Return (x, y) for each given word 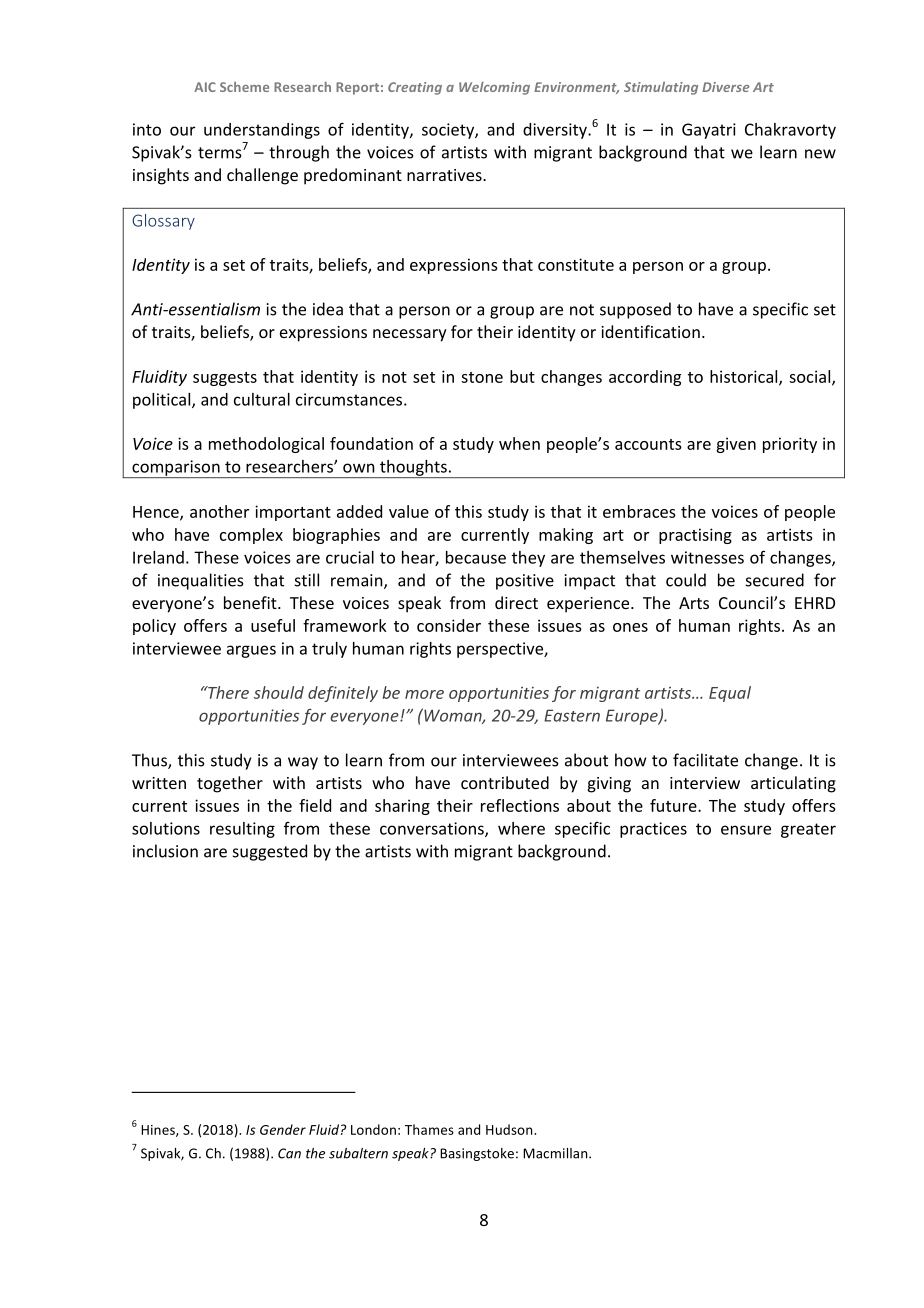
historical (745, 377)
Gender (283, 1129)
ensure (746, 830)
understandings (262, 131)
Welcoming (494, 88)
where (521, 828)
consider (449, 625)
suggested (270, 852)
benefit (251, 602)
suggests (225, 379)
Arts (694, 603)
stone (482, 377)
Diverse (726, 87)
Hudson (510, 1129)
